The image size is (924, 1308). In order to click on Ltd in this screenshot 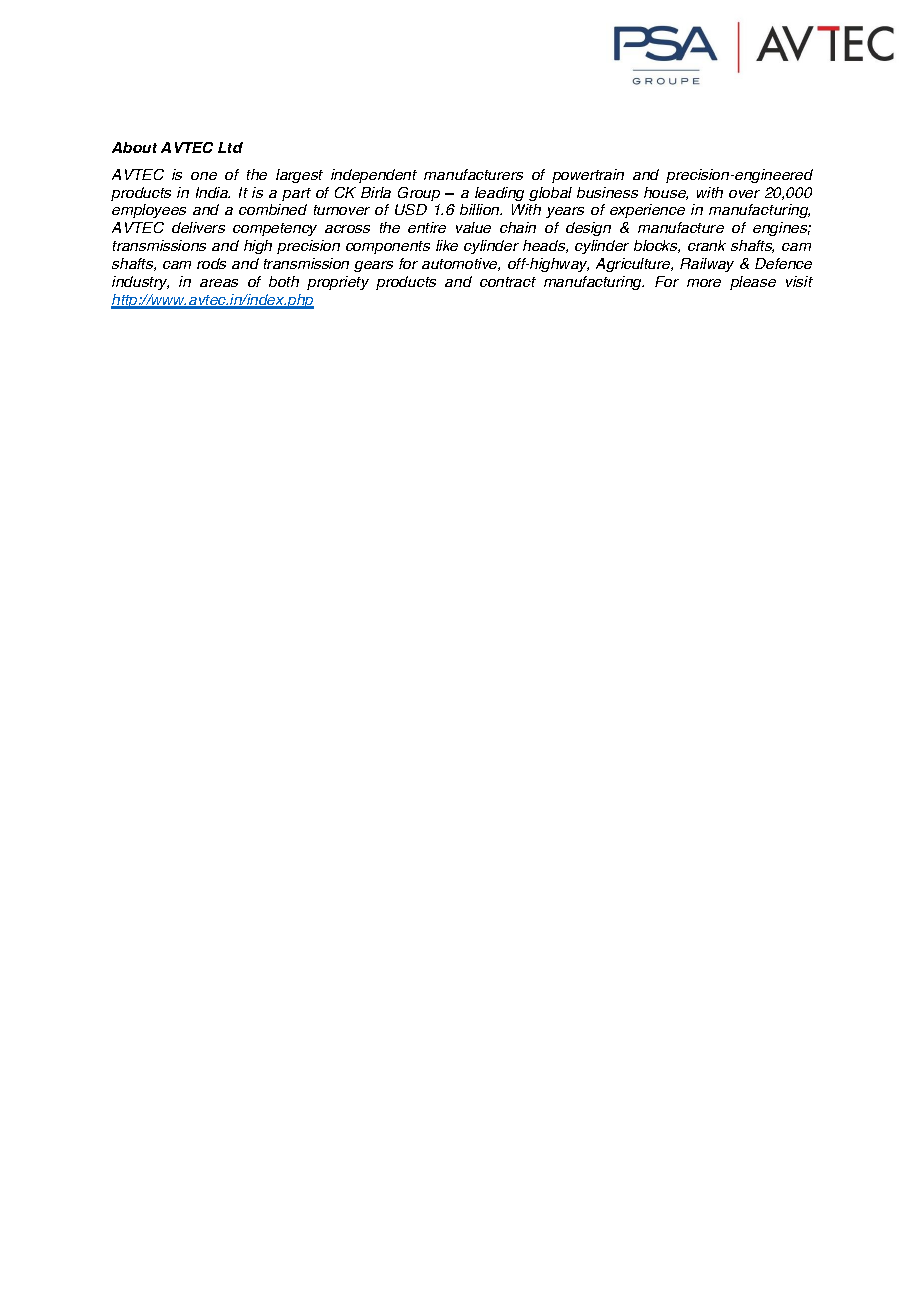, I will do `click(230, 147)`.
